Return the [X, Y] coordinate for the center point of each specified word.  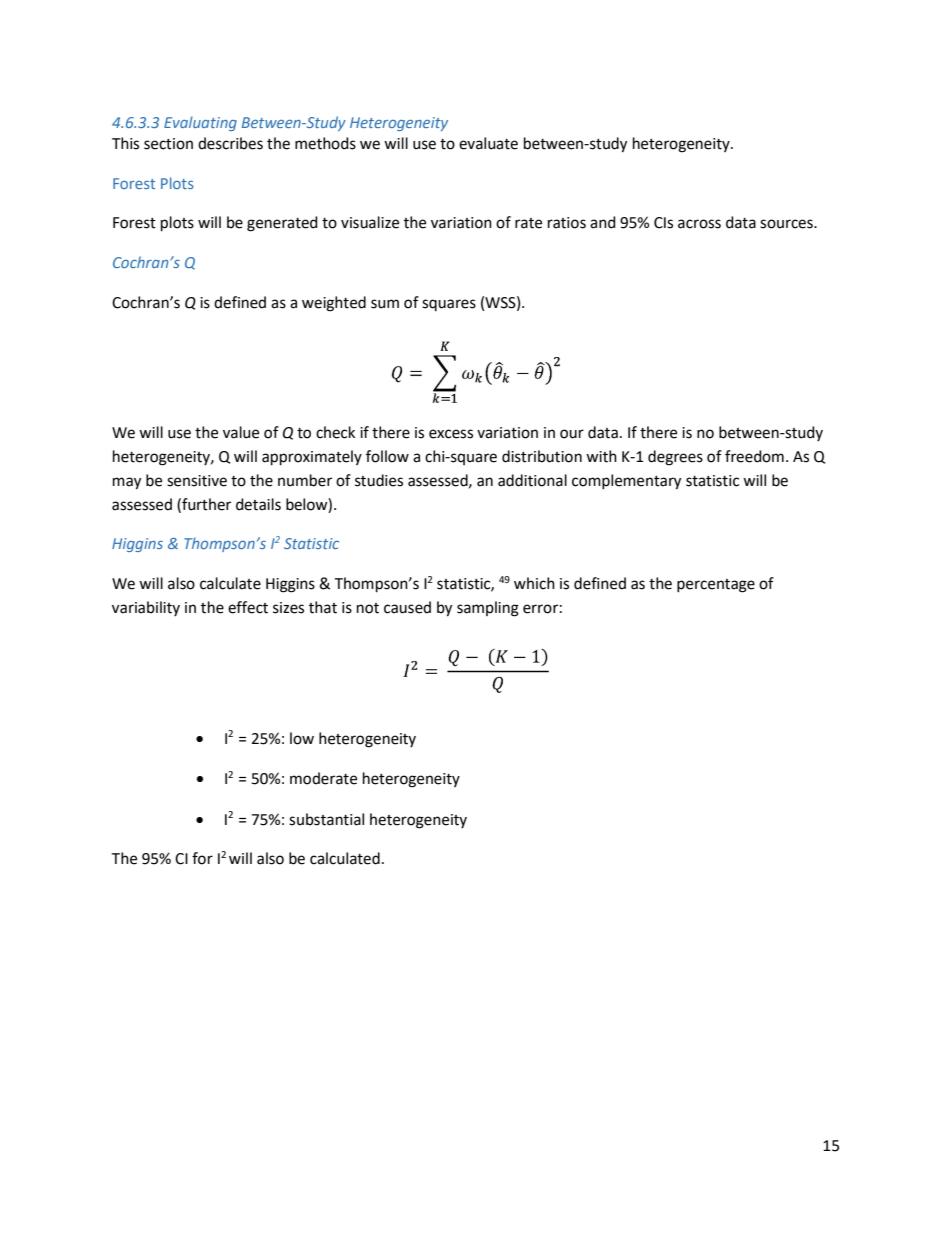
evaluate [488, 143]
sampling [488, 609]
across [699, 224]
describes [230, 143]
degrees [675, 458]
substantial [326, 819]
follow [387, 456]
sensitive [197, 481]
